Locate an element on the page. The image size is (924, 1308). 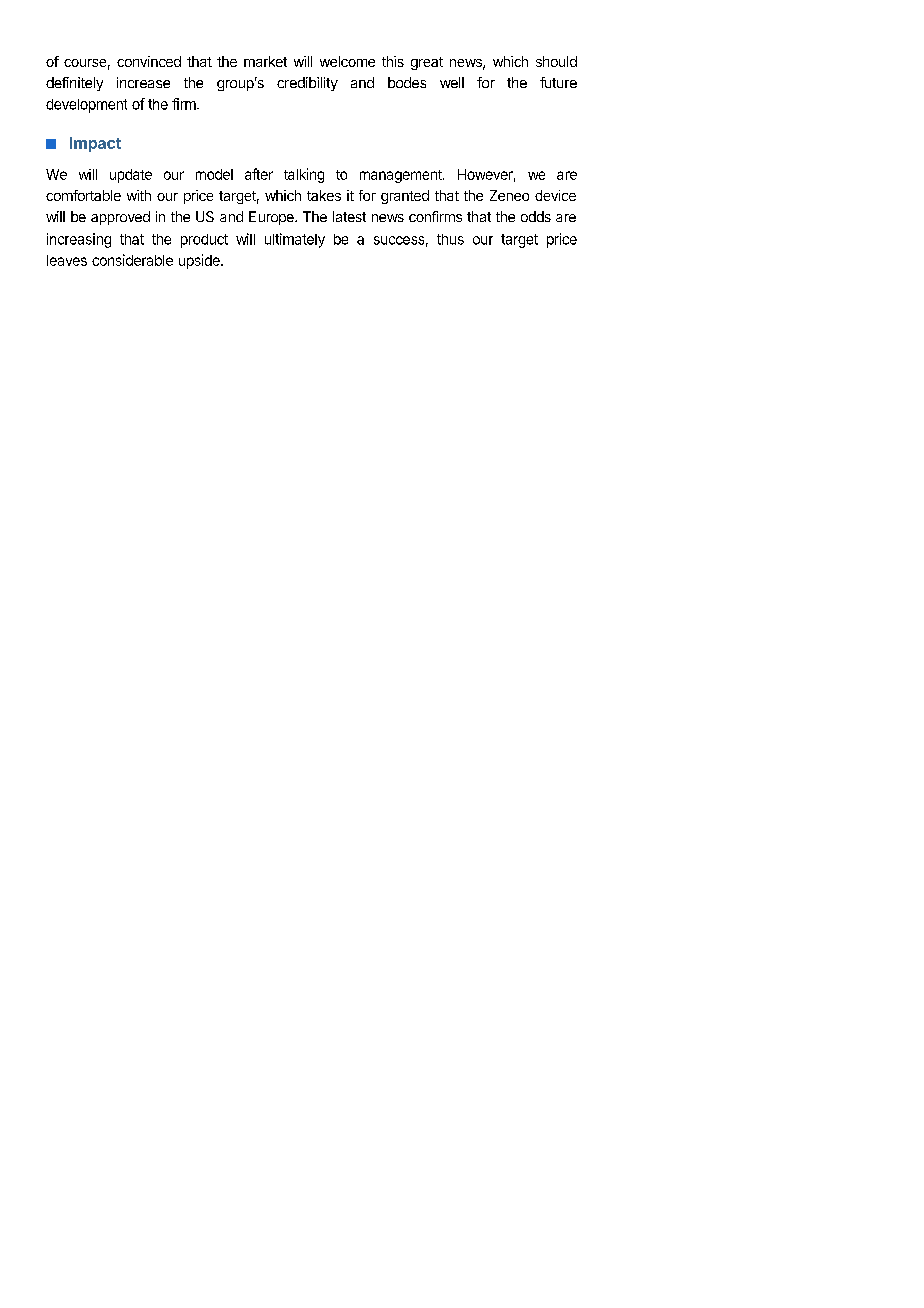
welcome is located at coordinates (347, 61).
